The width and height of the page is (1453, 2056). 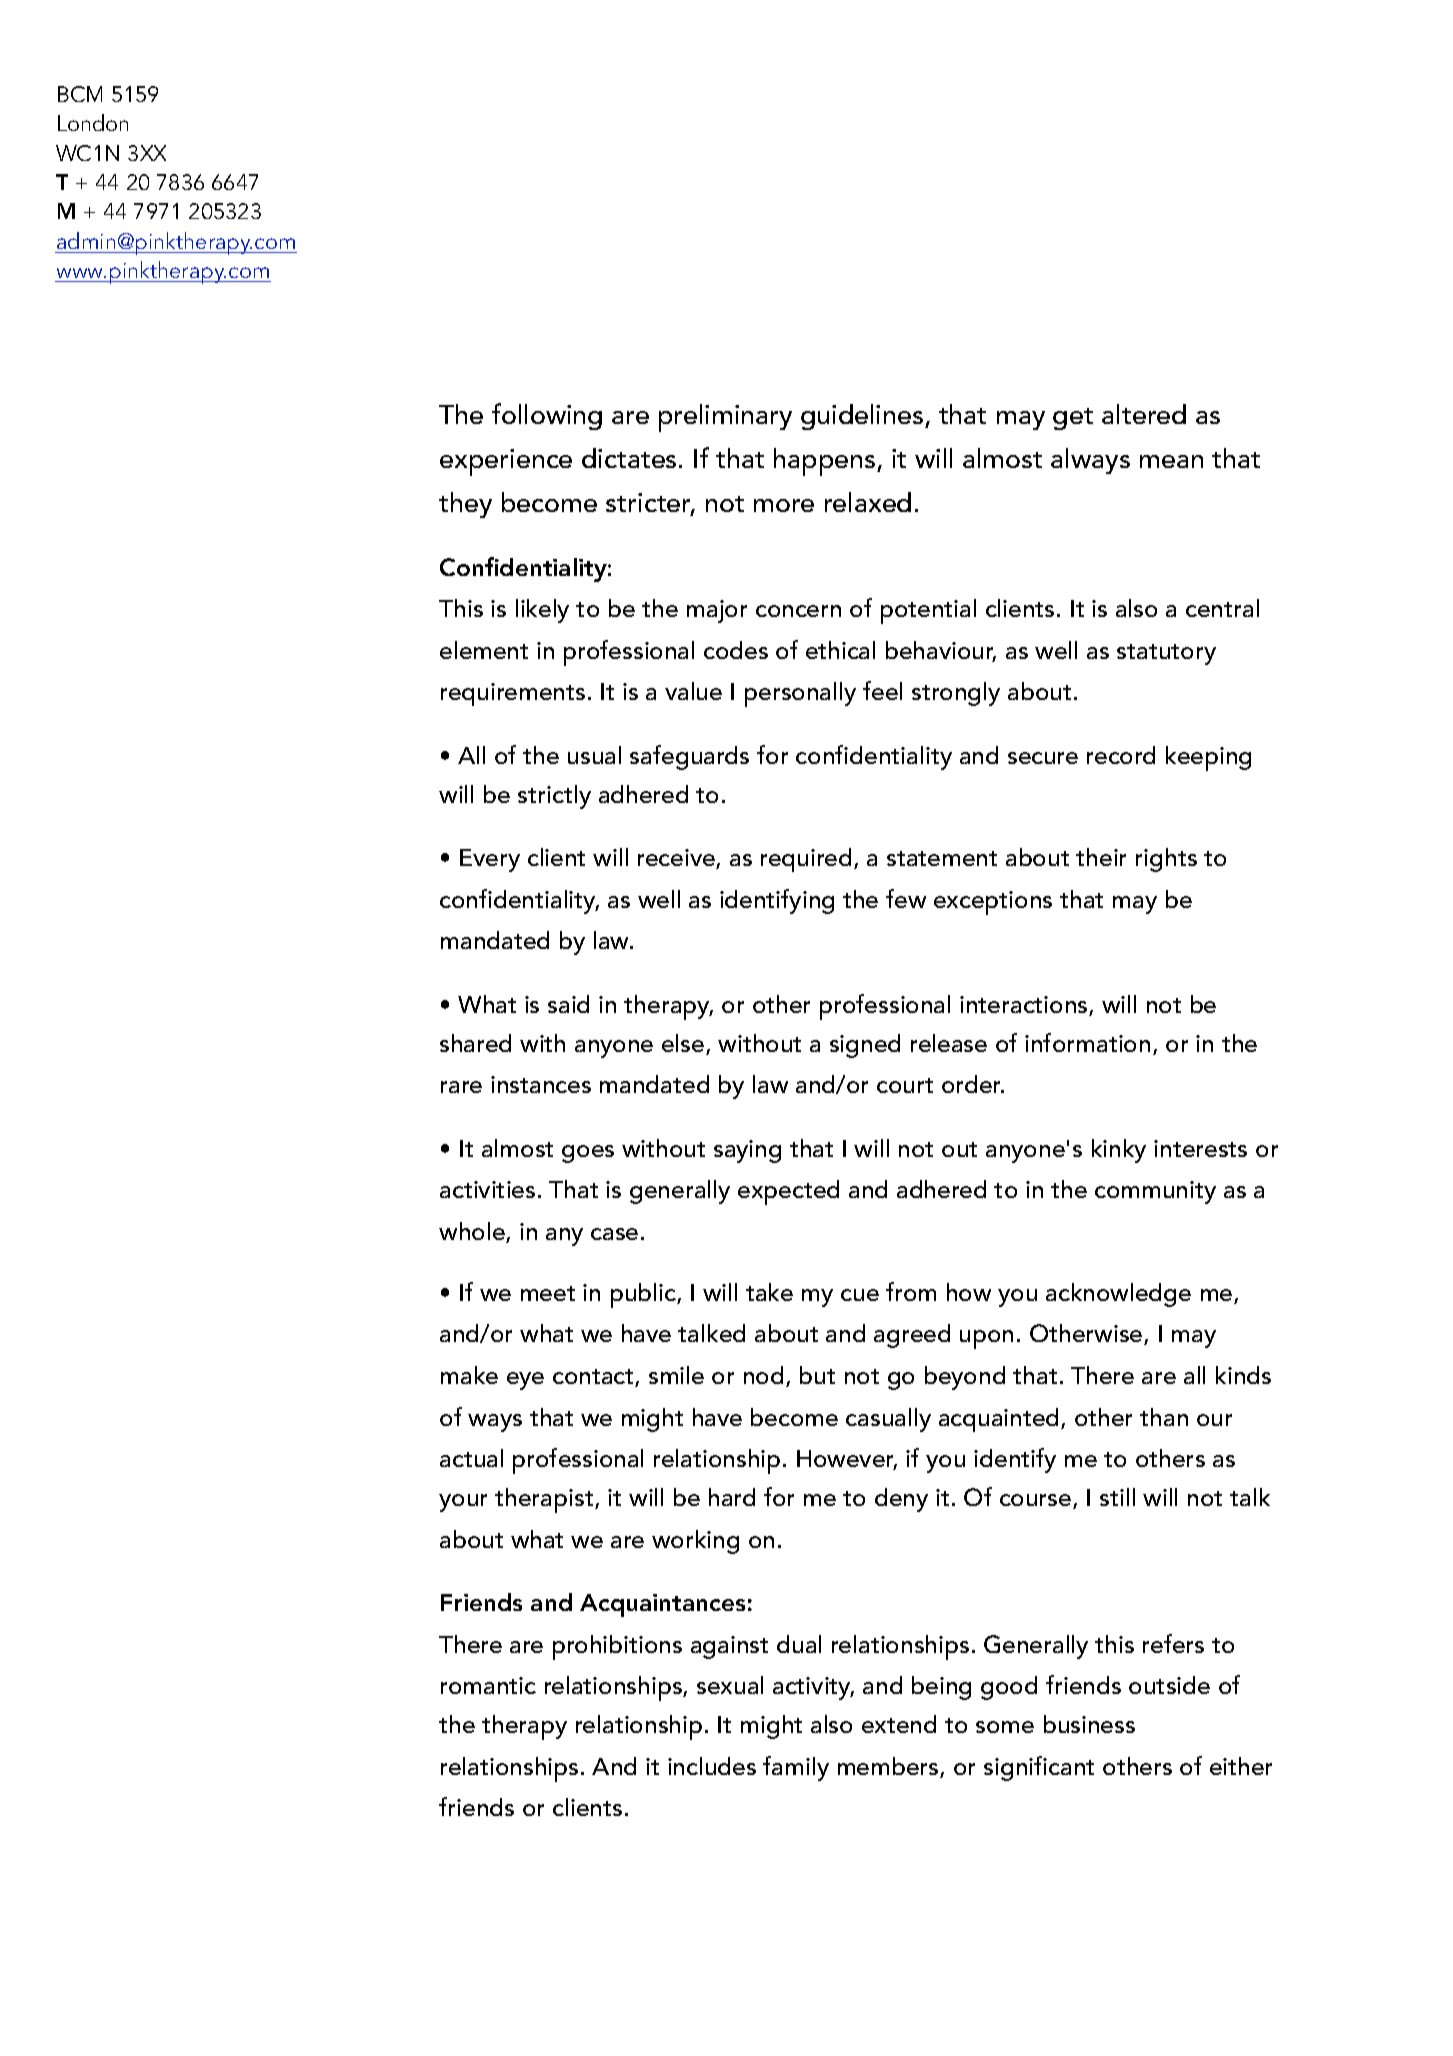 What do you see at coordinates (488, 1685) in the page?
I see `romantic` at bounding box center [488, 1685].
